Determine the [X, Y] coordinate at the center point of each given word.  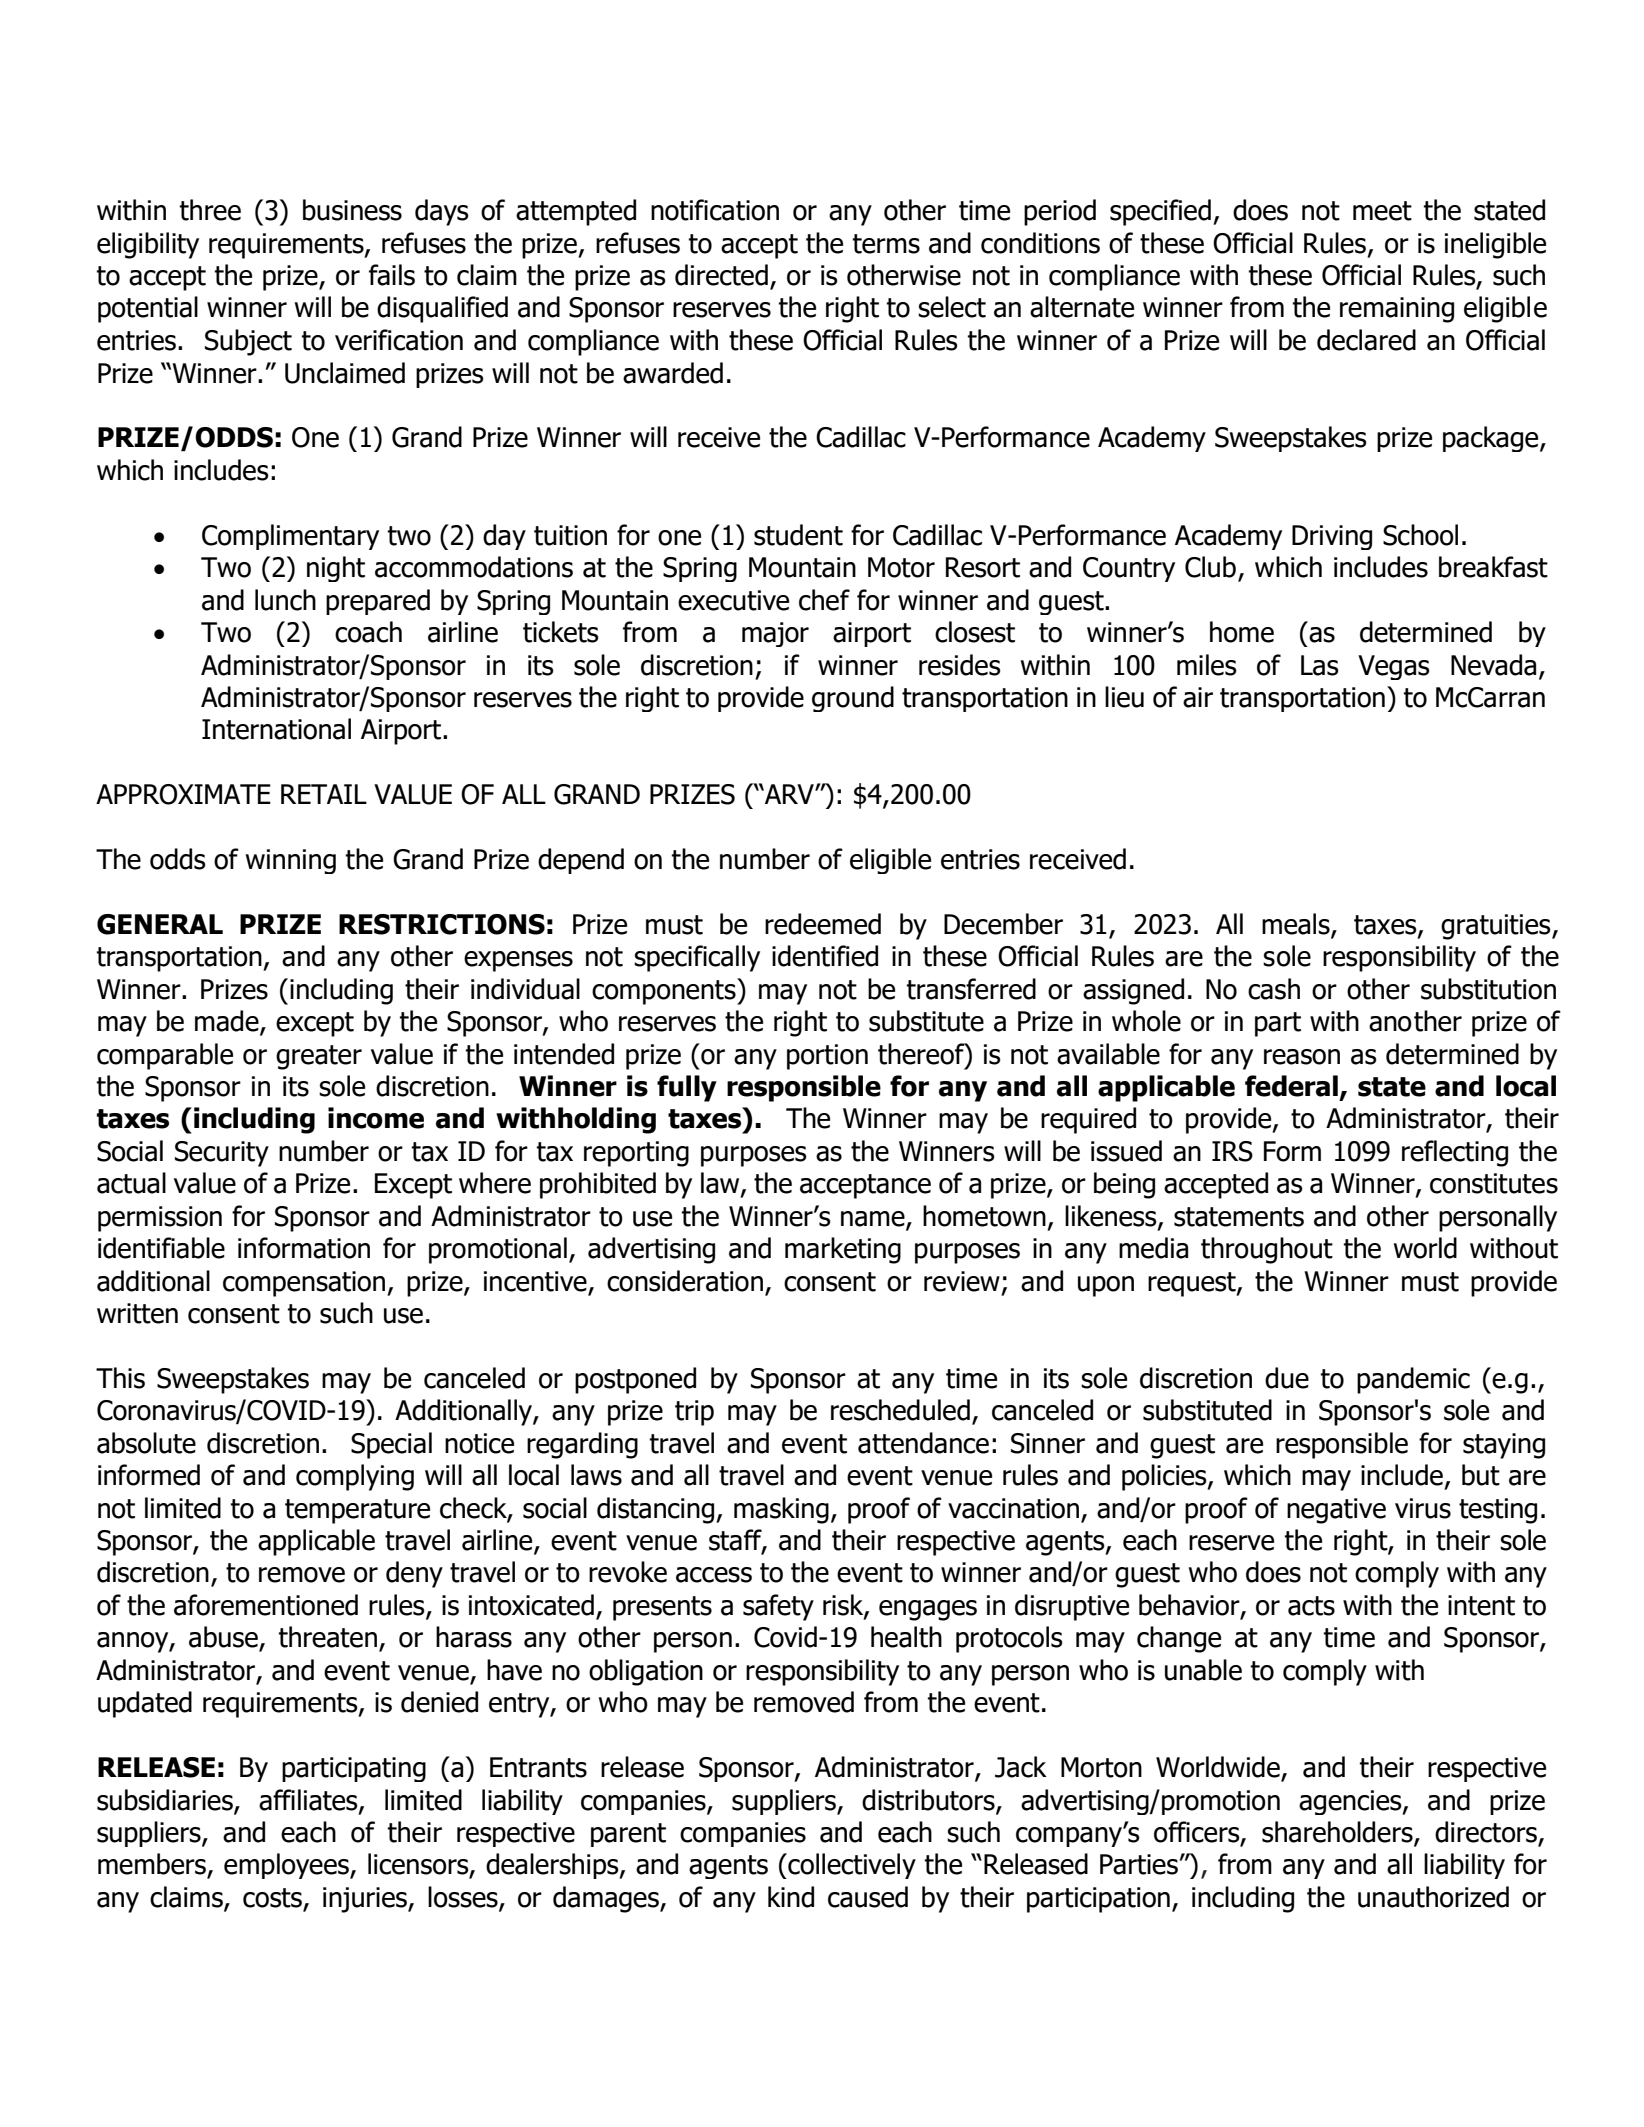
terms [886, 244]
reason [1302, 1057]
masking [781, 1510]
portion [827, 1057]
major [775, 634]
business [352, 210]
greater [319, 1057]
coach [368, 632]
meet [1382, 211]
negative [1336, 1511]
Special [391, 1445]
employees [287, 1866]
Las [1320, 665]
